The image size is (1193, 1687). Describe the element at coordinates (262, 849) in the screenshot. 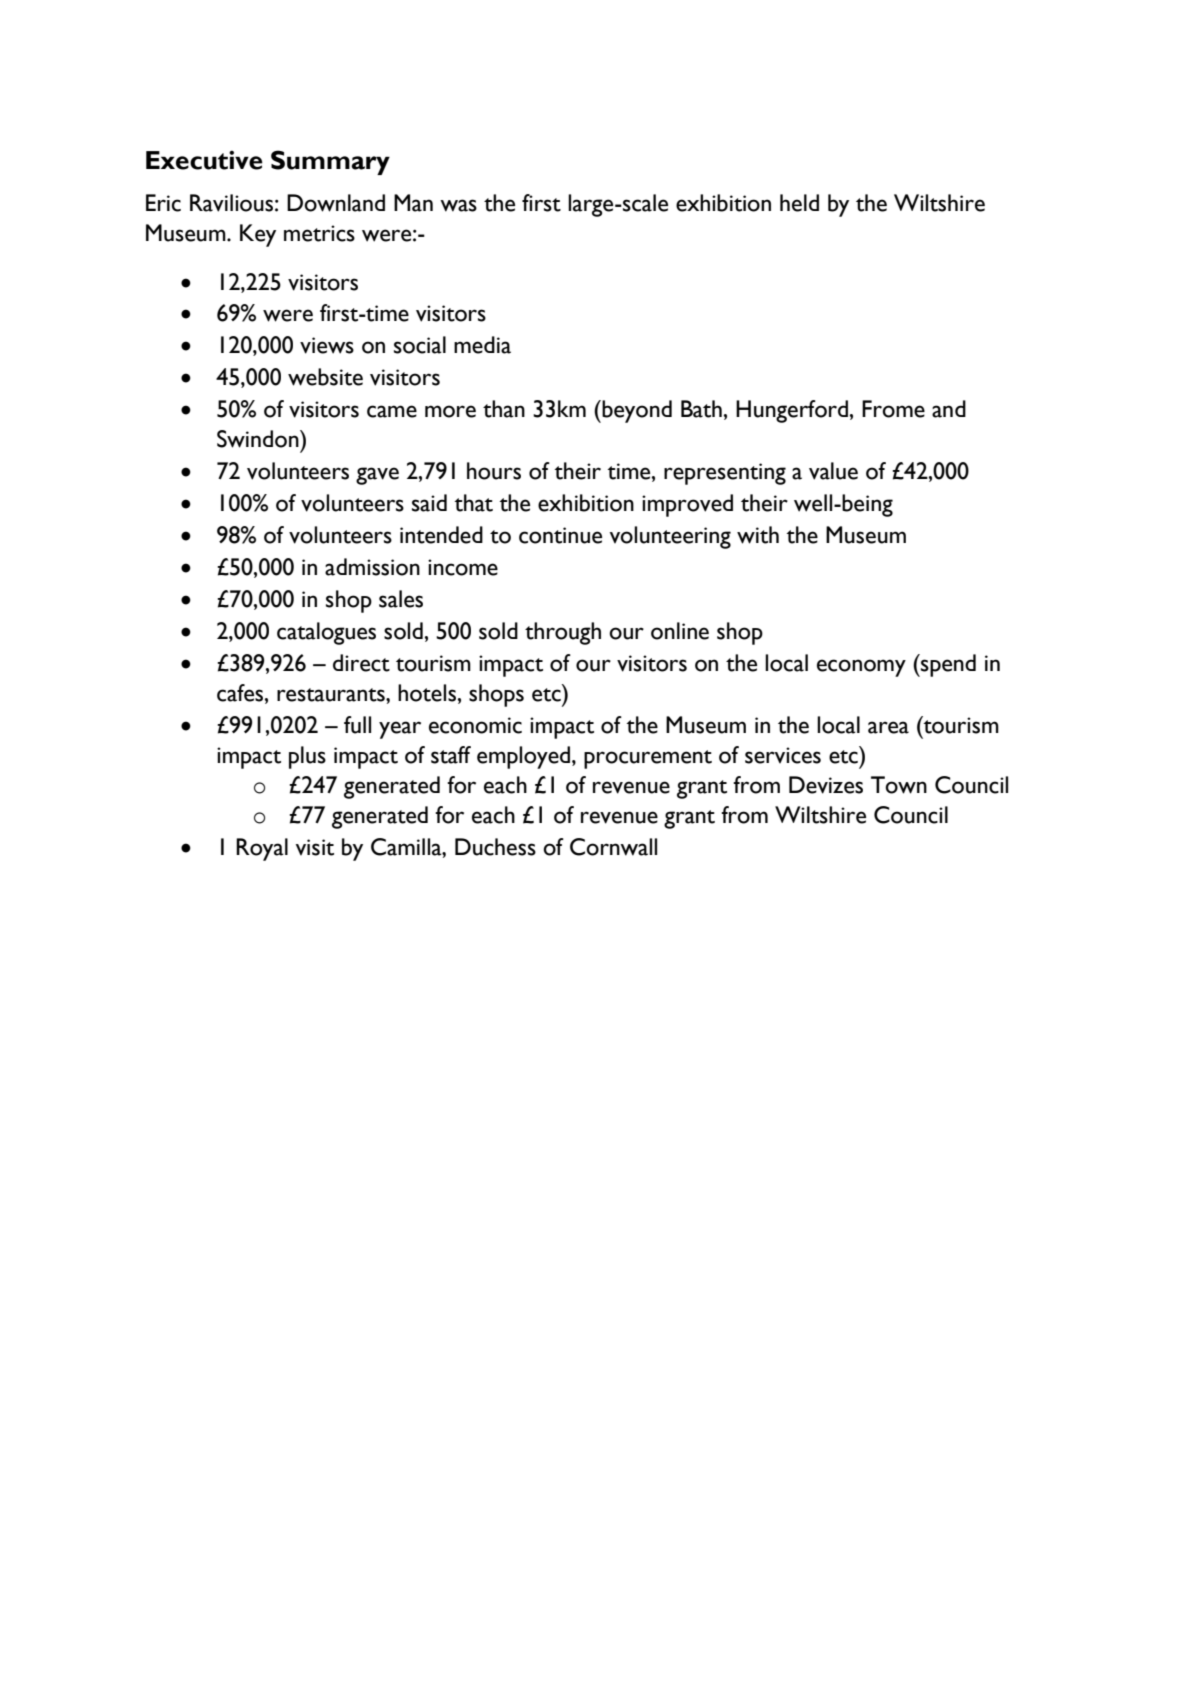

I see `Royal` at that location.
